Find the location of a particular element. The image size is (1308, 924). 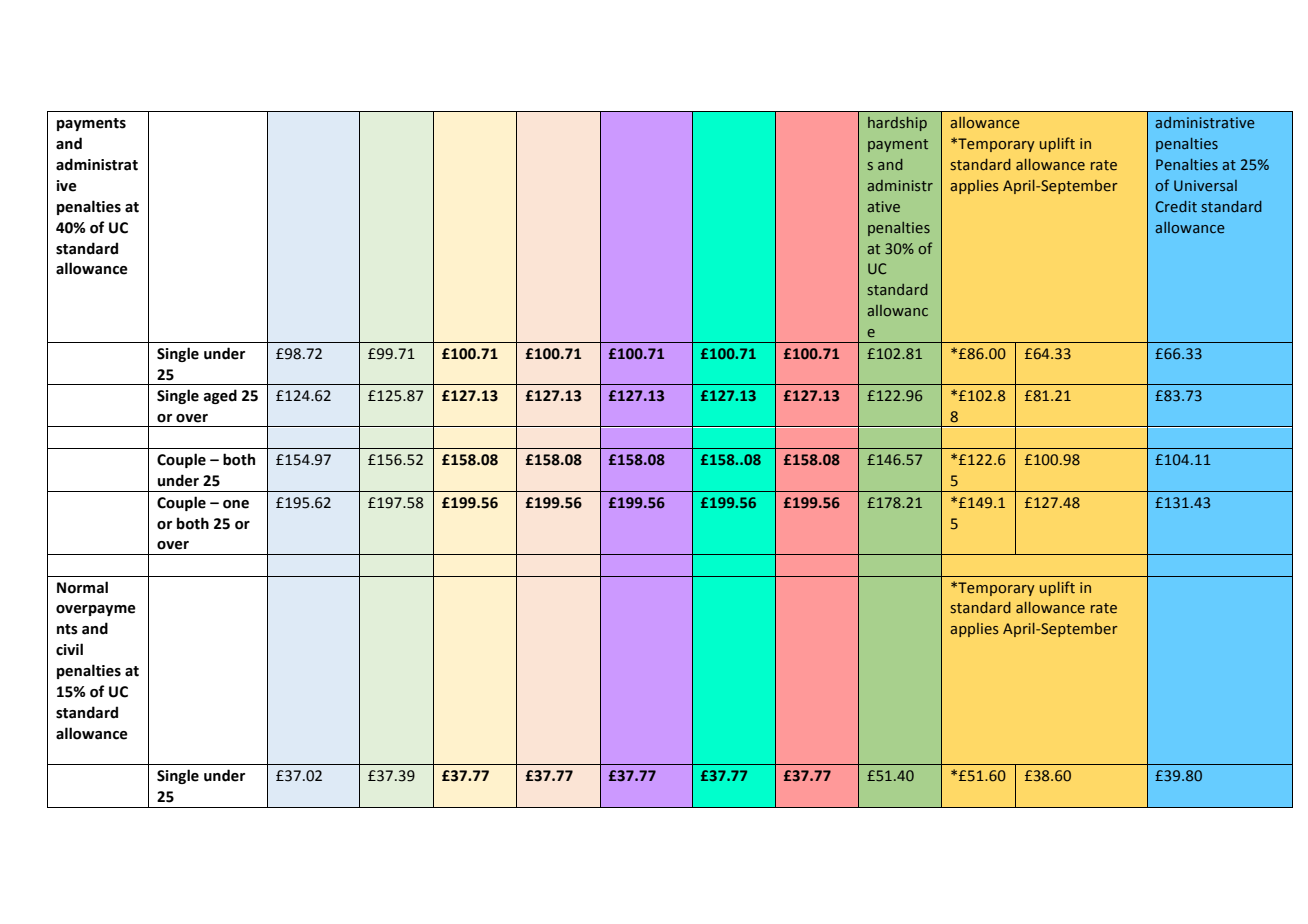

Universal is located at coordinates (1205, 186).
